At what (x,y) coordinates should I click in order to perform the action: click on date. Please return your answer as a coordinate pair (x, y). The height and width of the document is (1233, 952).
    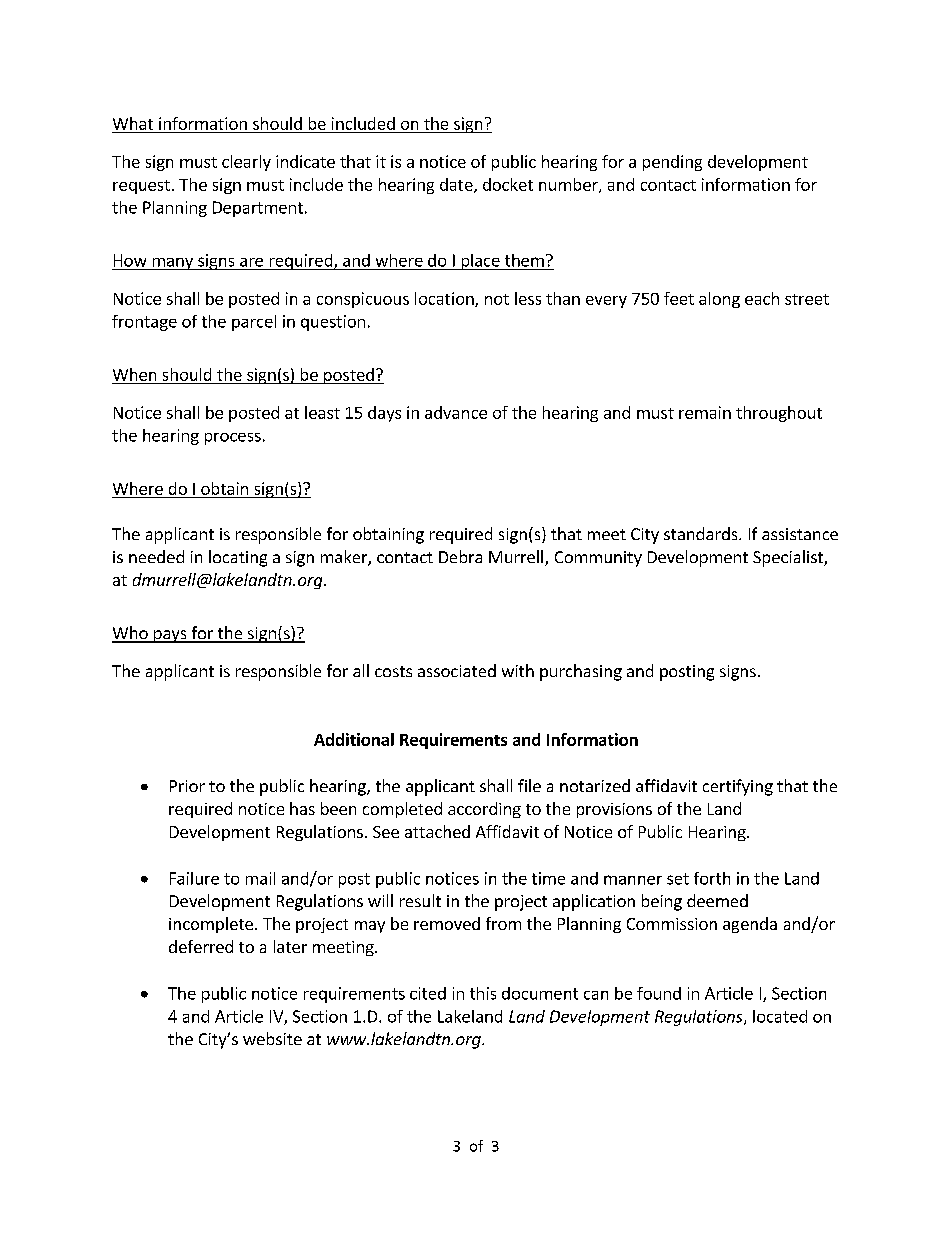
    Looking at the image, I should click on (457, 185).
